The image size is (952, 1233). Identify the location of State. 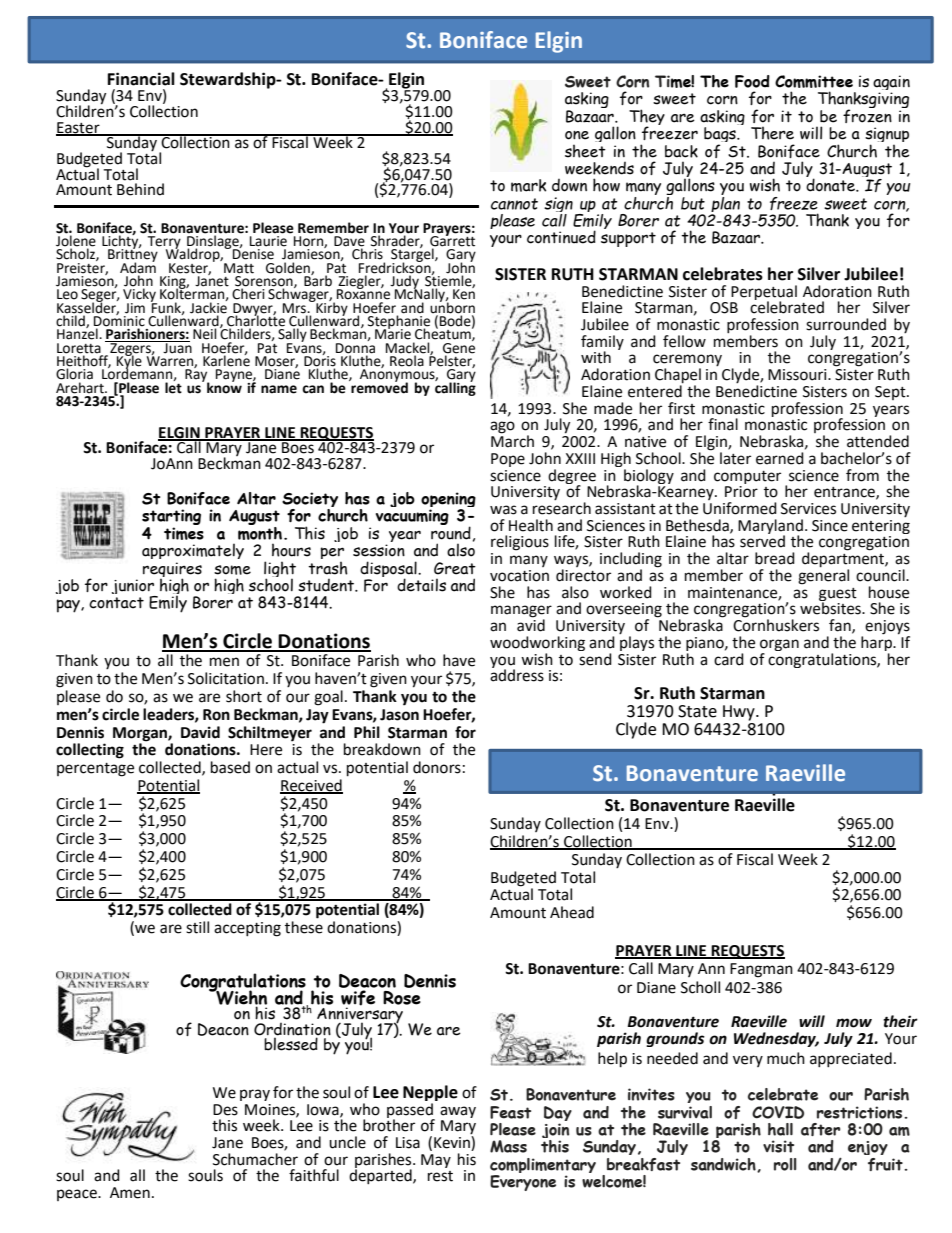
(697, 711).
